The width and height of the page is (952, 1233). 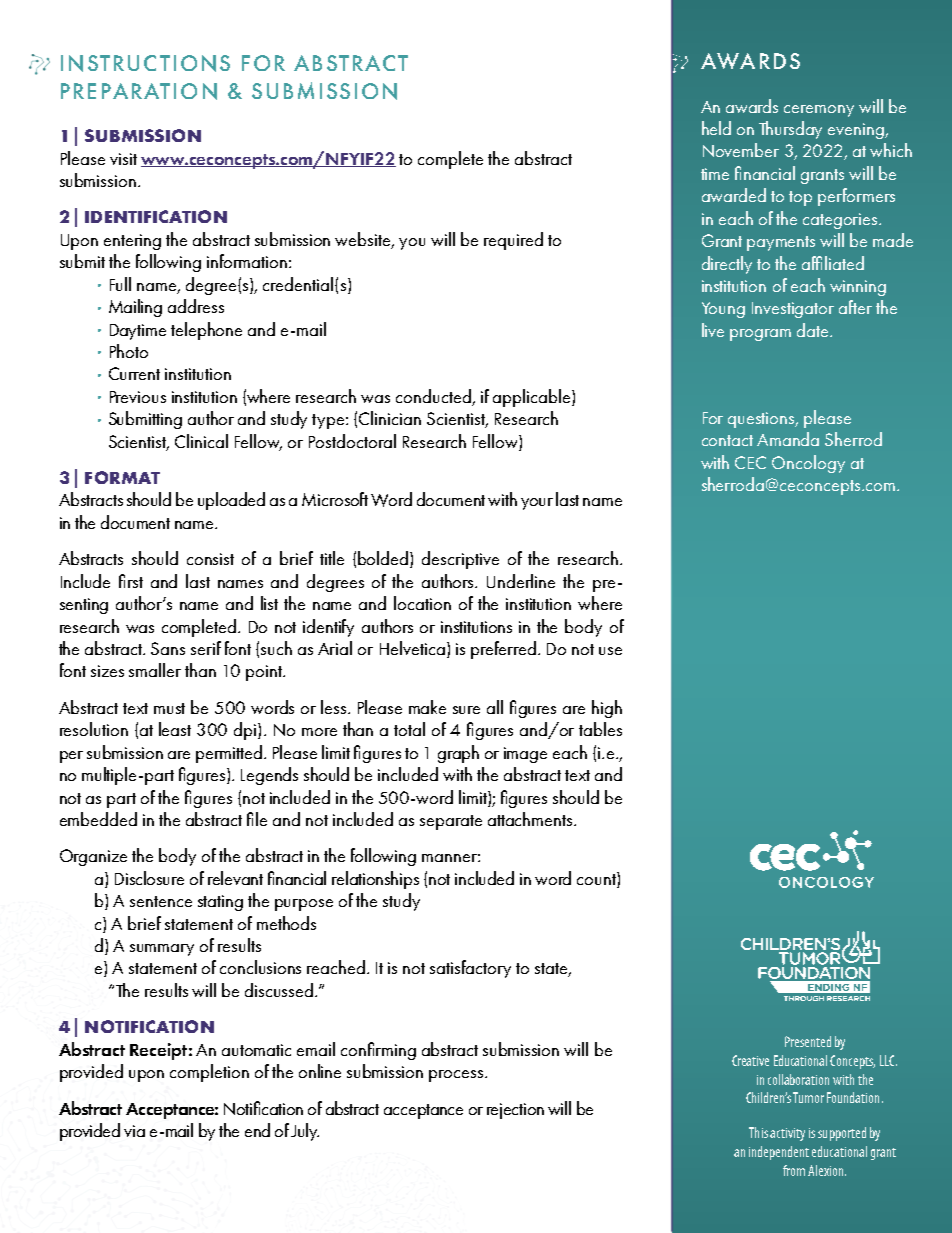 What do you see at coordinates (206, 648) in the page?
I see `serif` at bounding box center [206, 648].
